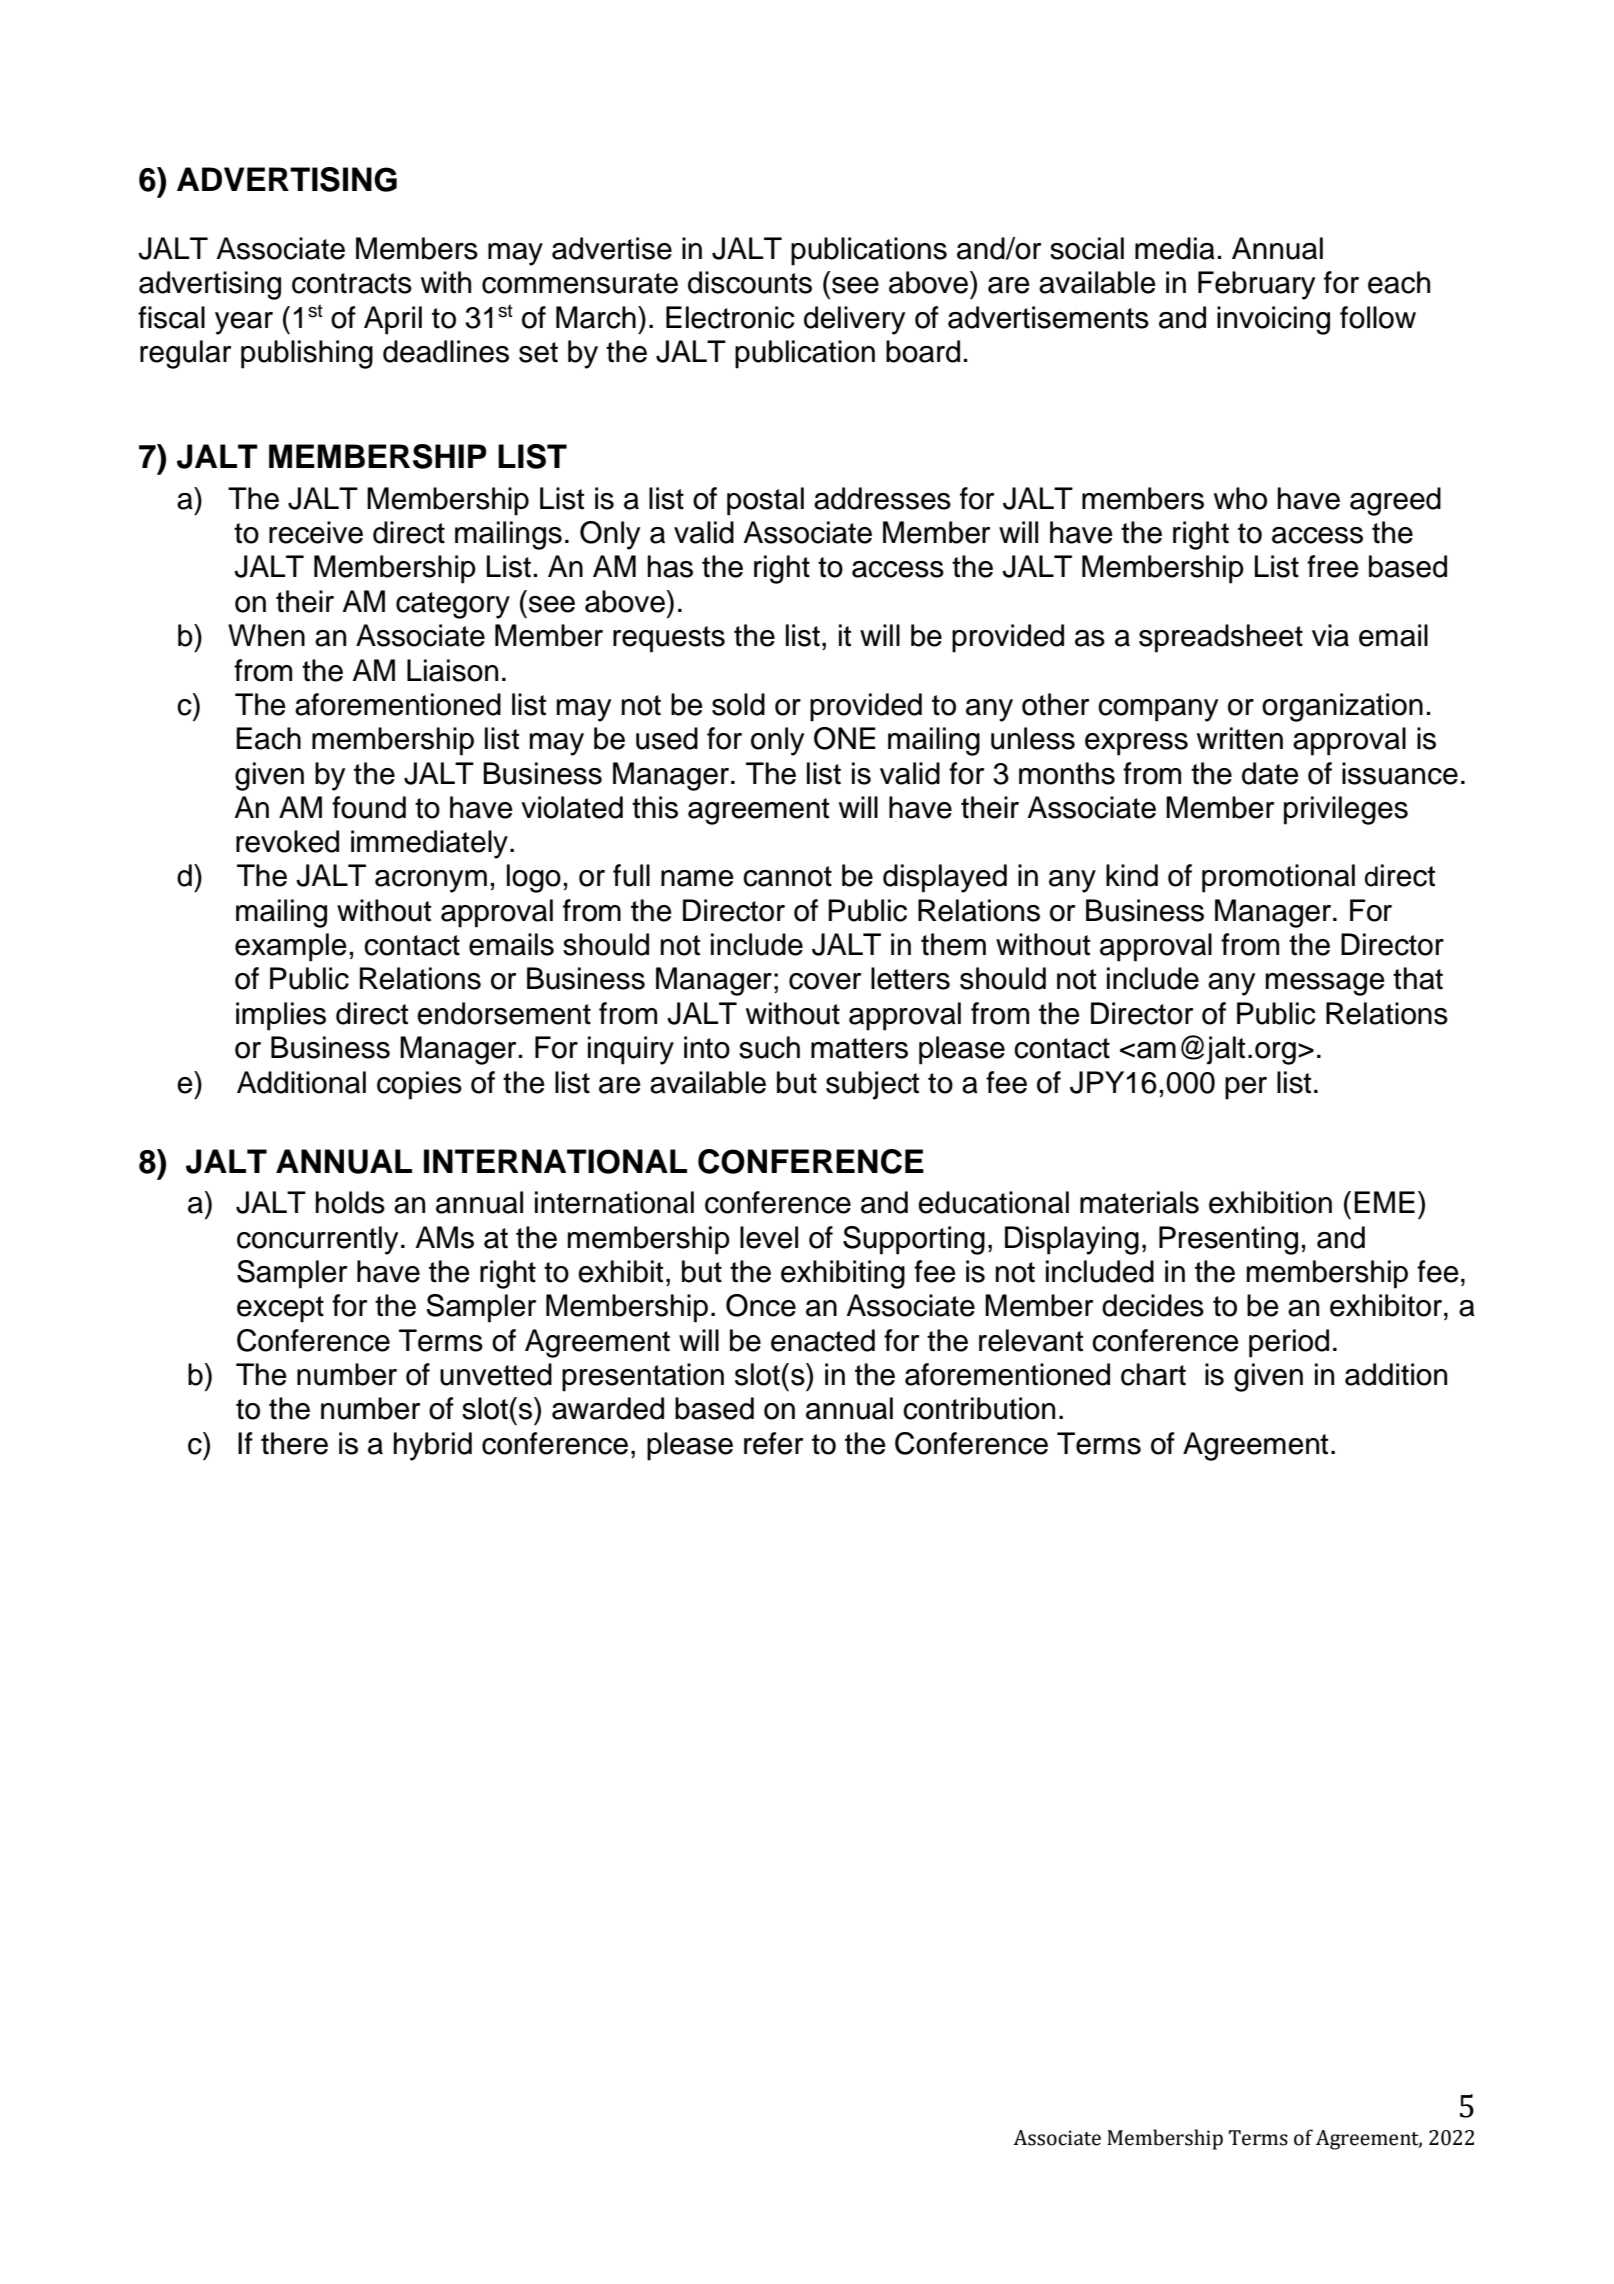 Image resolution: width=1614 pixels, height=2284 pixels. I want to click on sold, so click(738, 704).
